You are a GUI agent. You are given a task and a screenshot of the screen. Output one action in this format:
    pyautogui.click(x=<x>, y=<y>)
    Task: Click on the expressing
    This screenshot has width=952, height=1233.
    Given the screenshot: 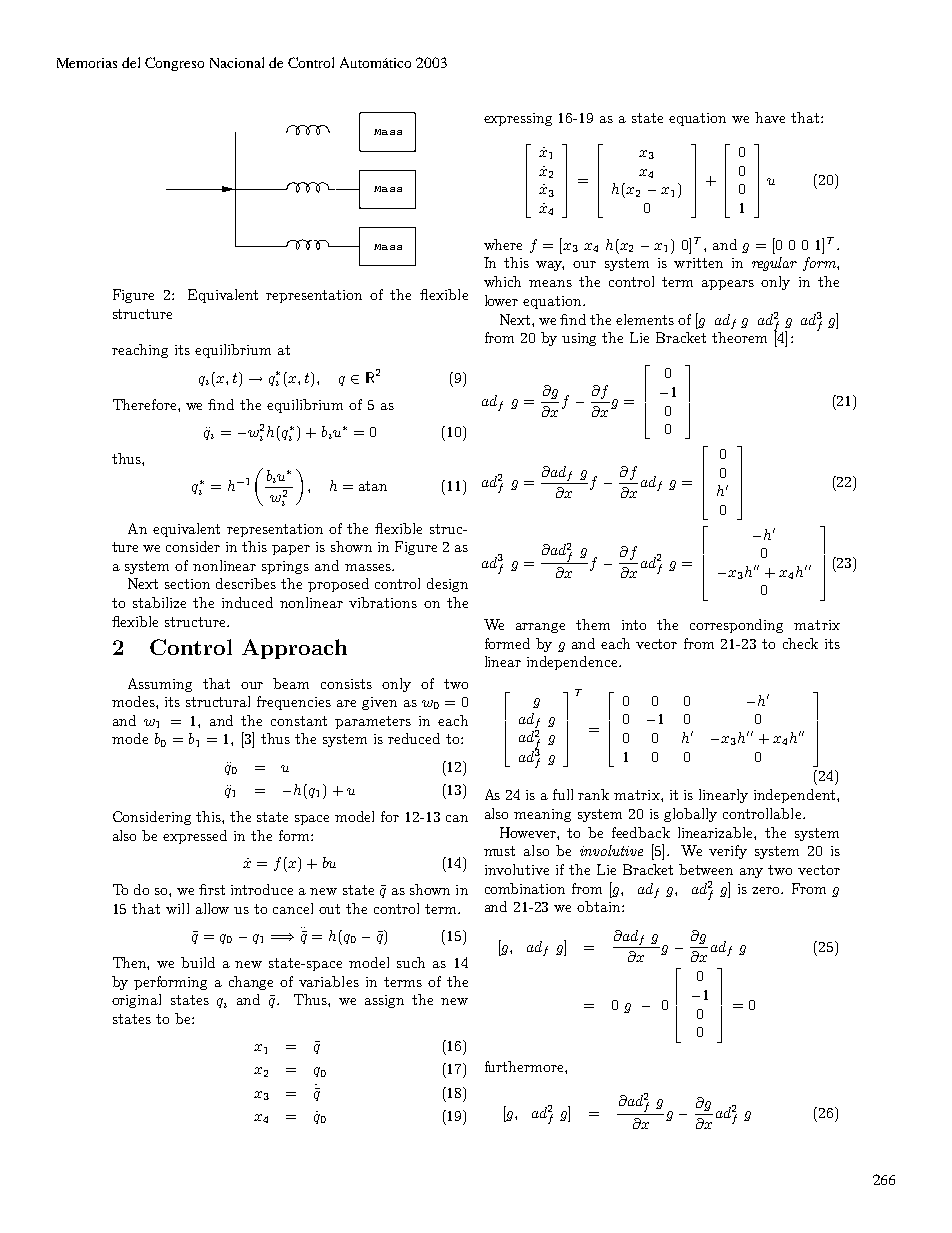 What is the action you would take?
    pyautogui.click(x=518, y=119)
